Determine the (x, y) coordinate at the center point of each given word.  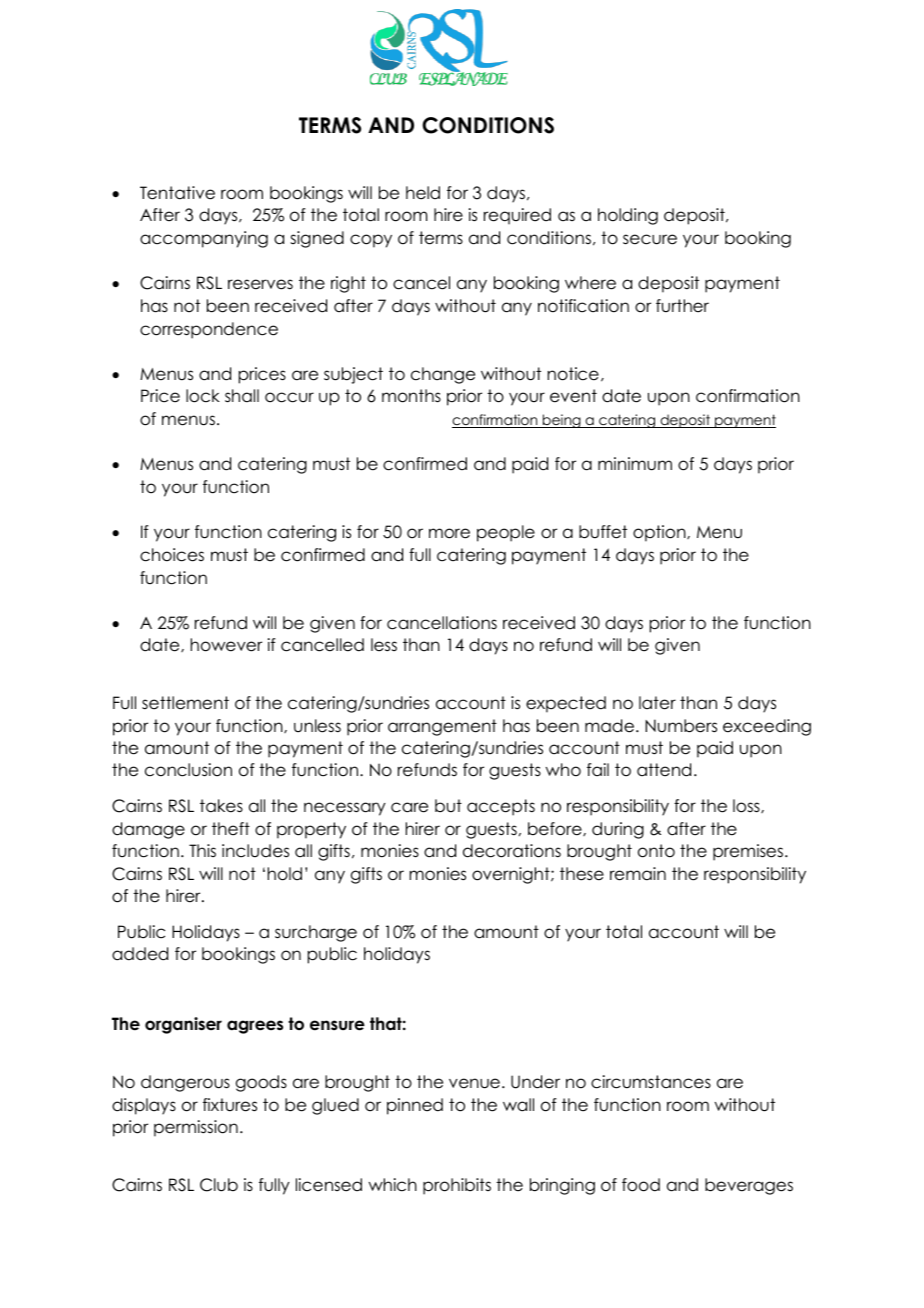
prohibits (457, 1186)
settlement (185, 703)
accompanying (204, 239)
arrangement (442, 727)
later (657, 703)
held (423, 193)
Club (219, 1185)
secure (650, 239)
